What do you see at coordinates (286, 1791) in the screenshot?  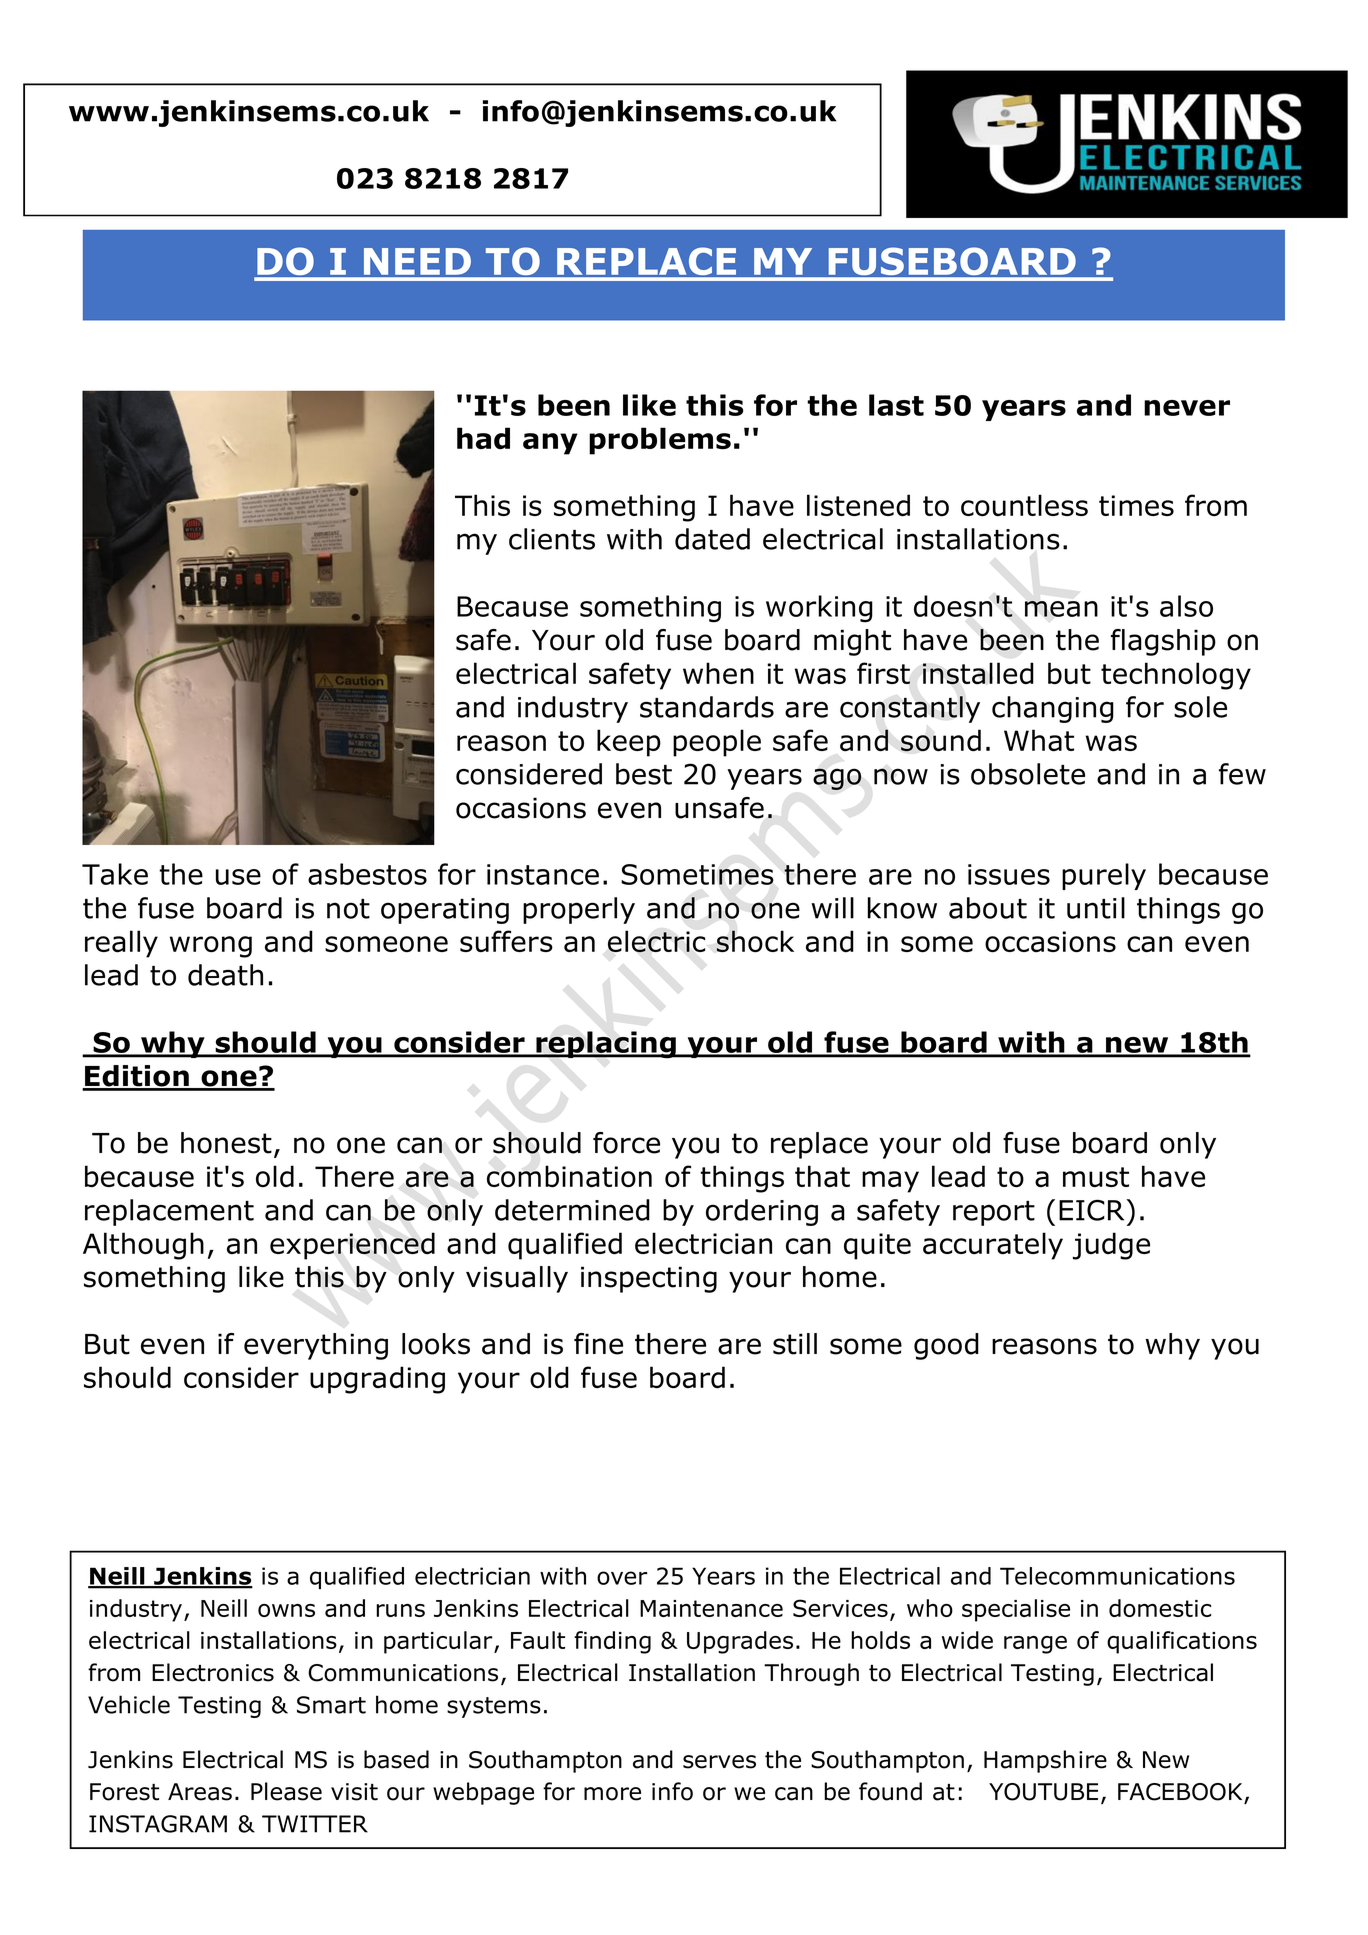 I see `Please` at bounding box center [286, 1791].
